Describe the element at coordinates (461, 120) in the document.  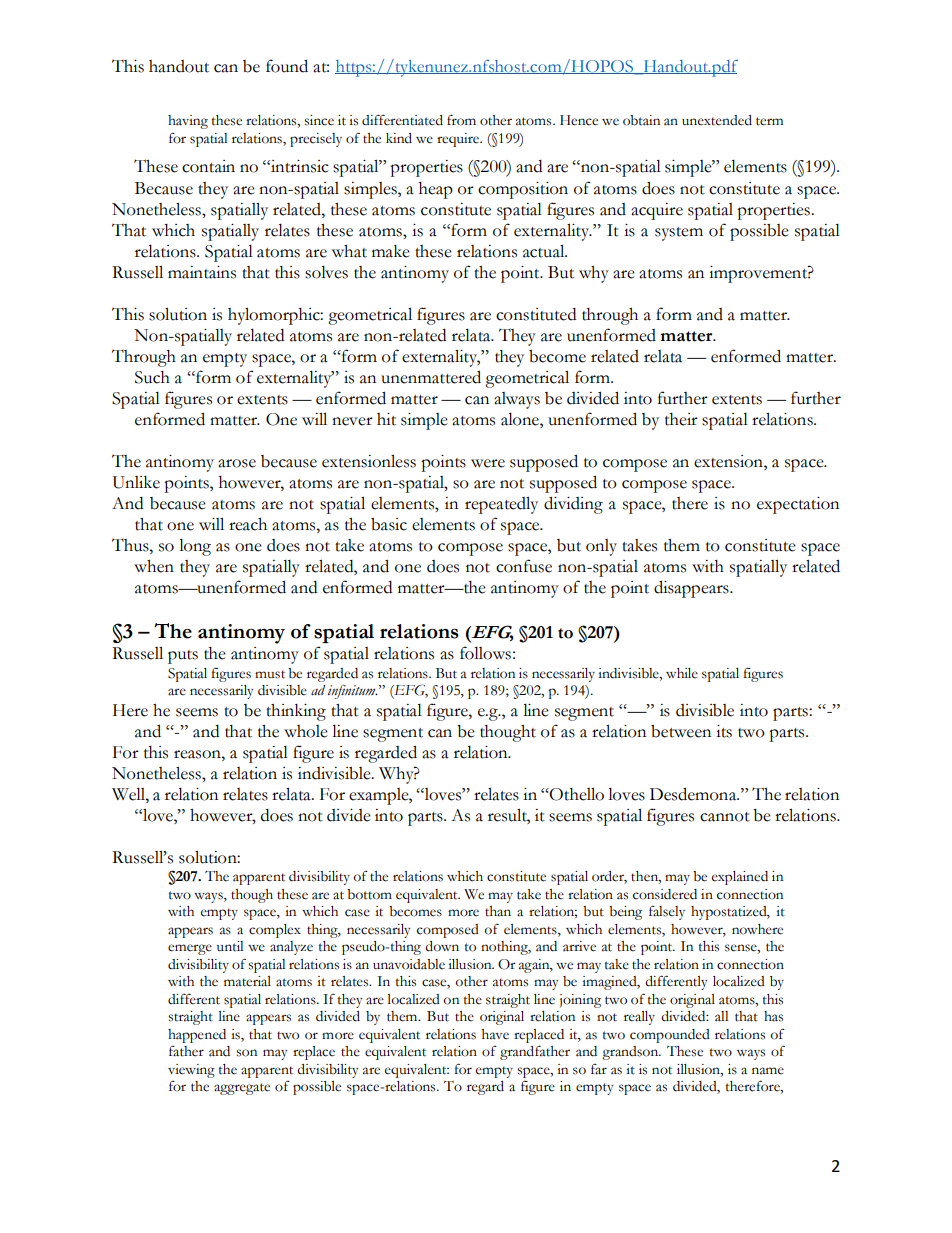
I see `from` at that location.
